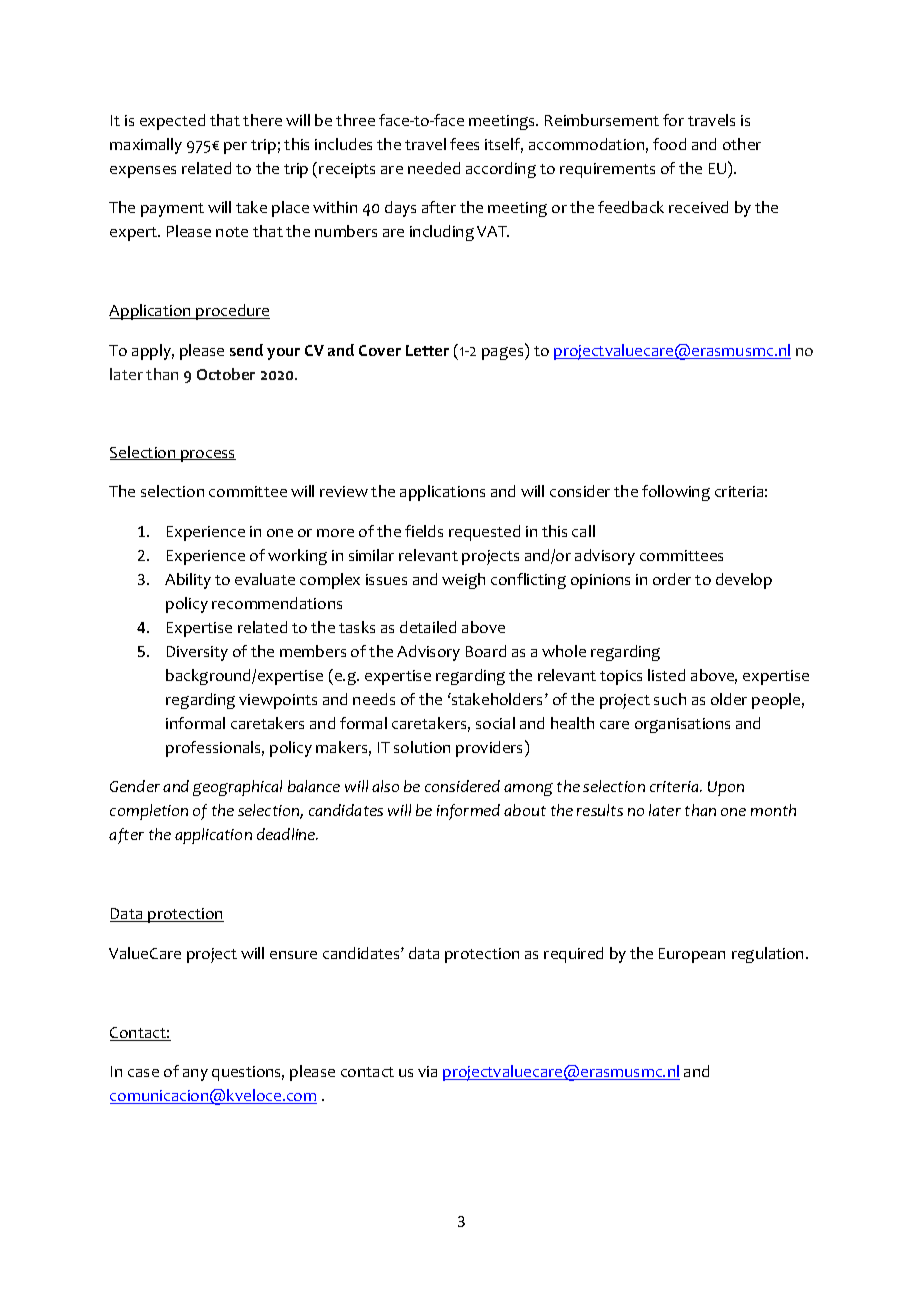 This page has width=924, height=1308. What do you see at coordinates (726, 788) in the page?
I see `Upon` at bounding box center [726, 788].
